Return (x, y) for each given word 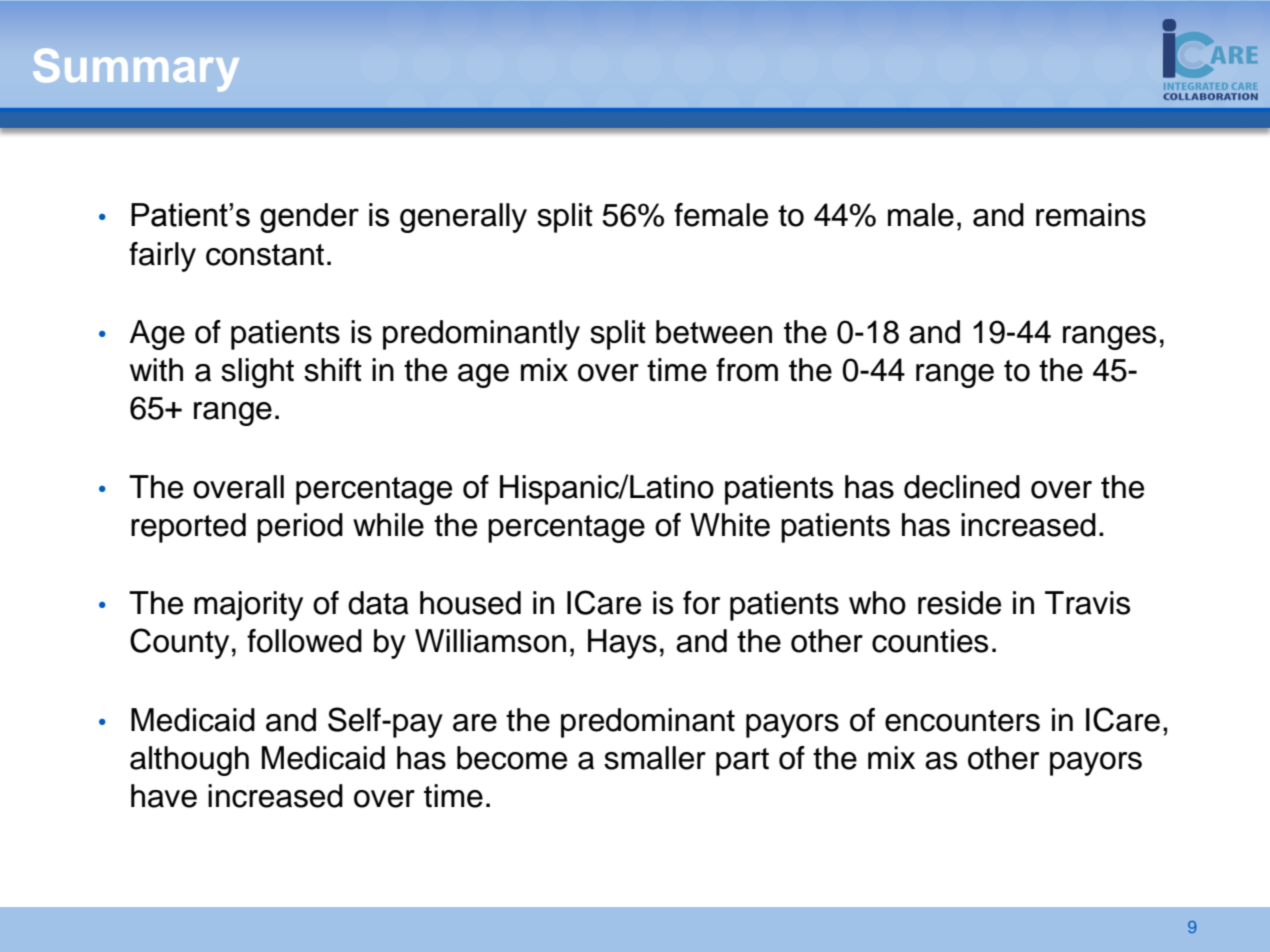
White (730, 525)
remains (1091, 215)
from (747, 370)
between (714, 332)
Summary (136, 70)
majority (248, 606)
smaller (655, 758)
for (701, 603)
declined (962, 487)
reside (959, 603)
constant (265, 255)
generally (463, 218)
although (189, 761)
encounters (962, 721)
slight (257, 373)
